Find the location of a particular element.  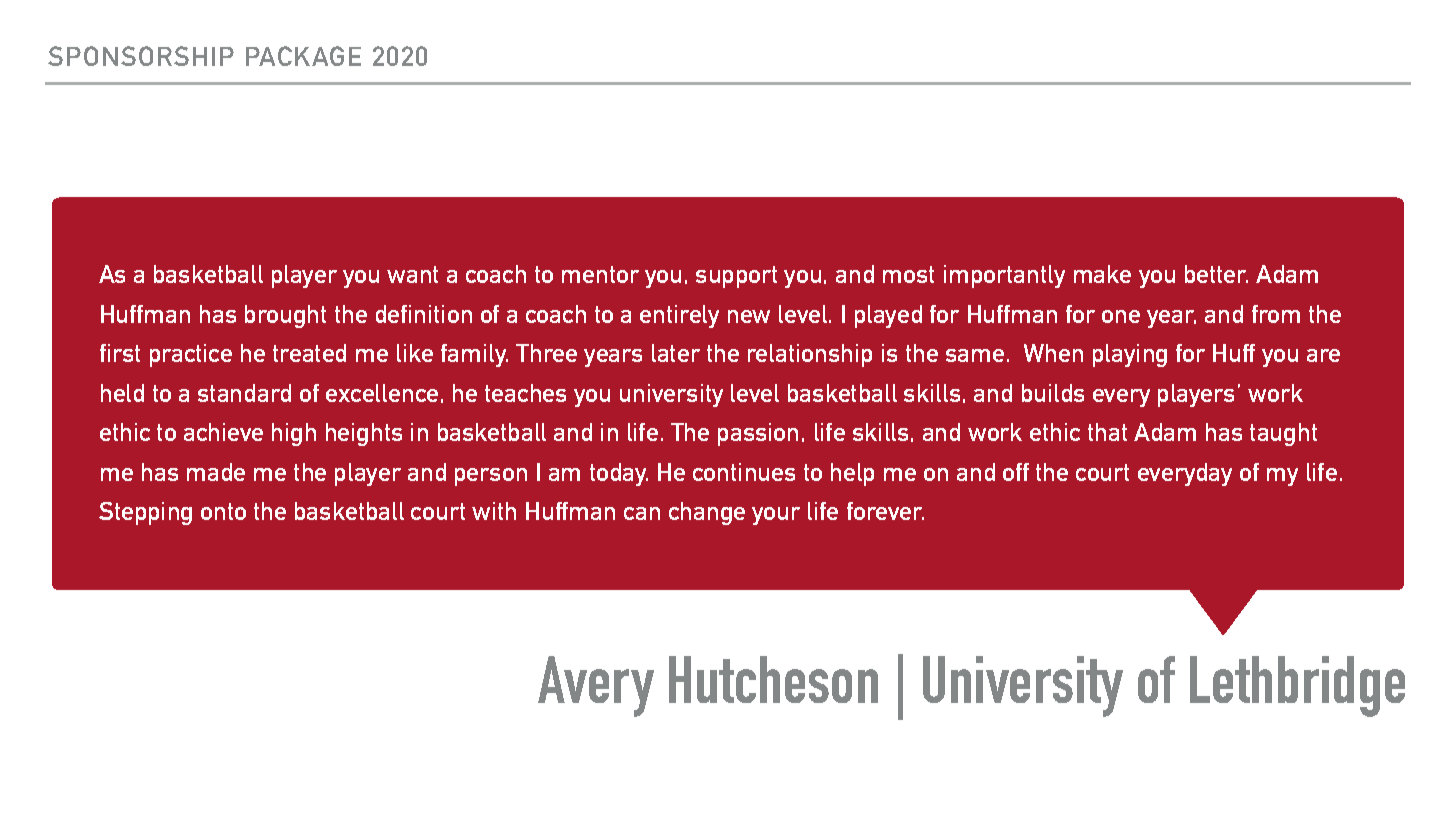

new is located at coordinates (749, 316).
